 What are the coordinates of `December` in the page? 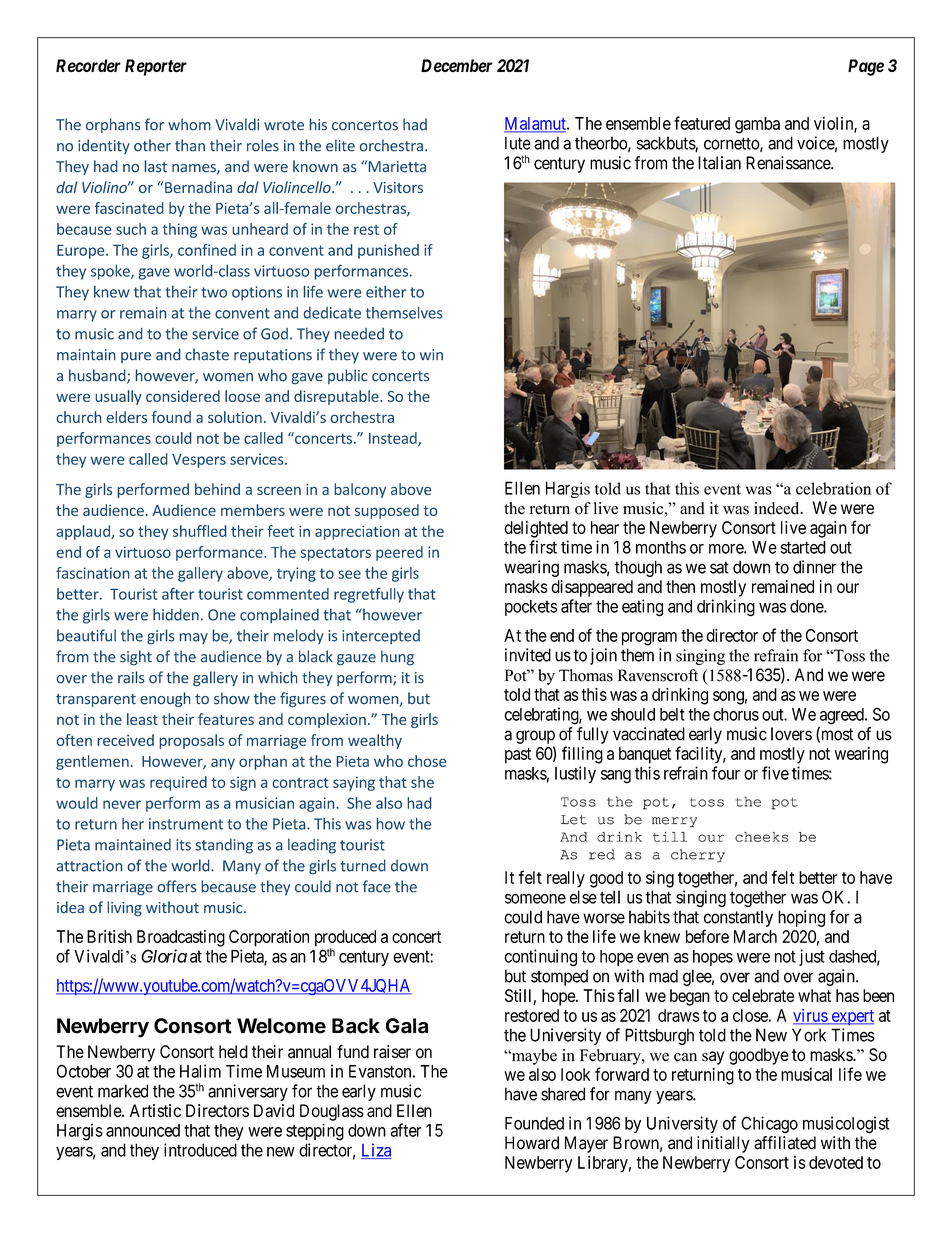 It's located at (457, 65).
